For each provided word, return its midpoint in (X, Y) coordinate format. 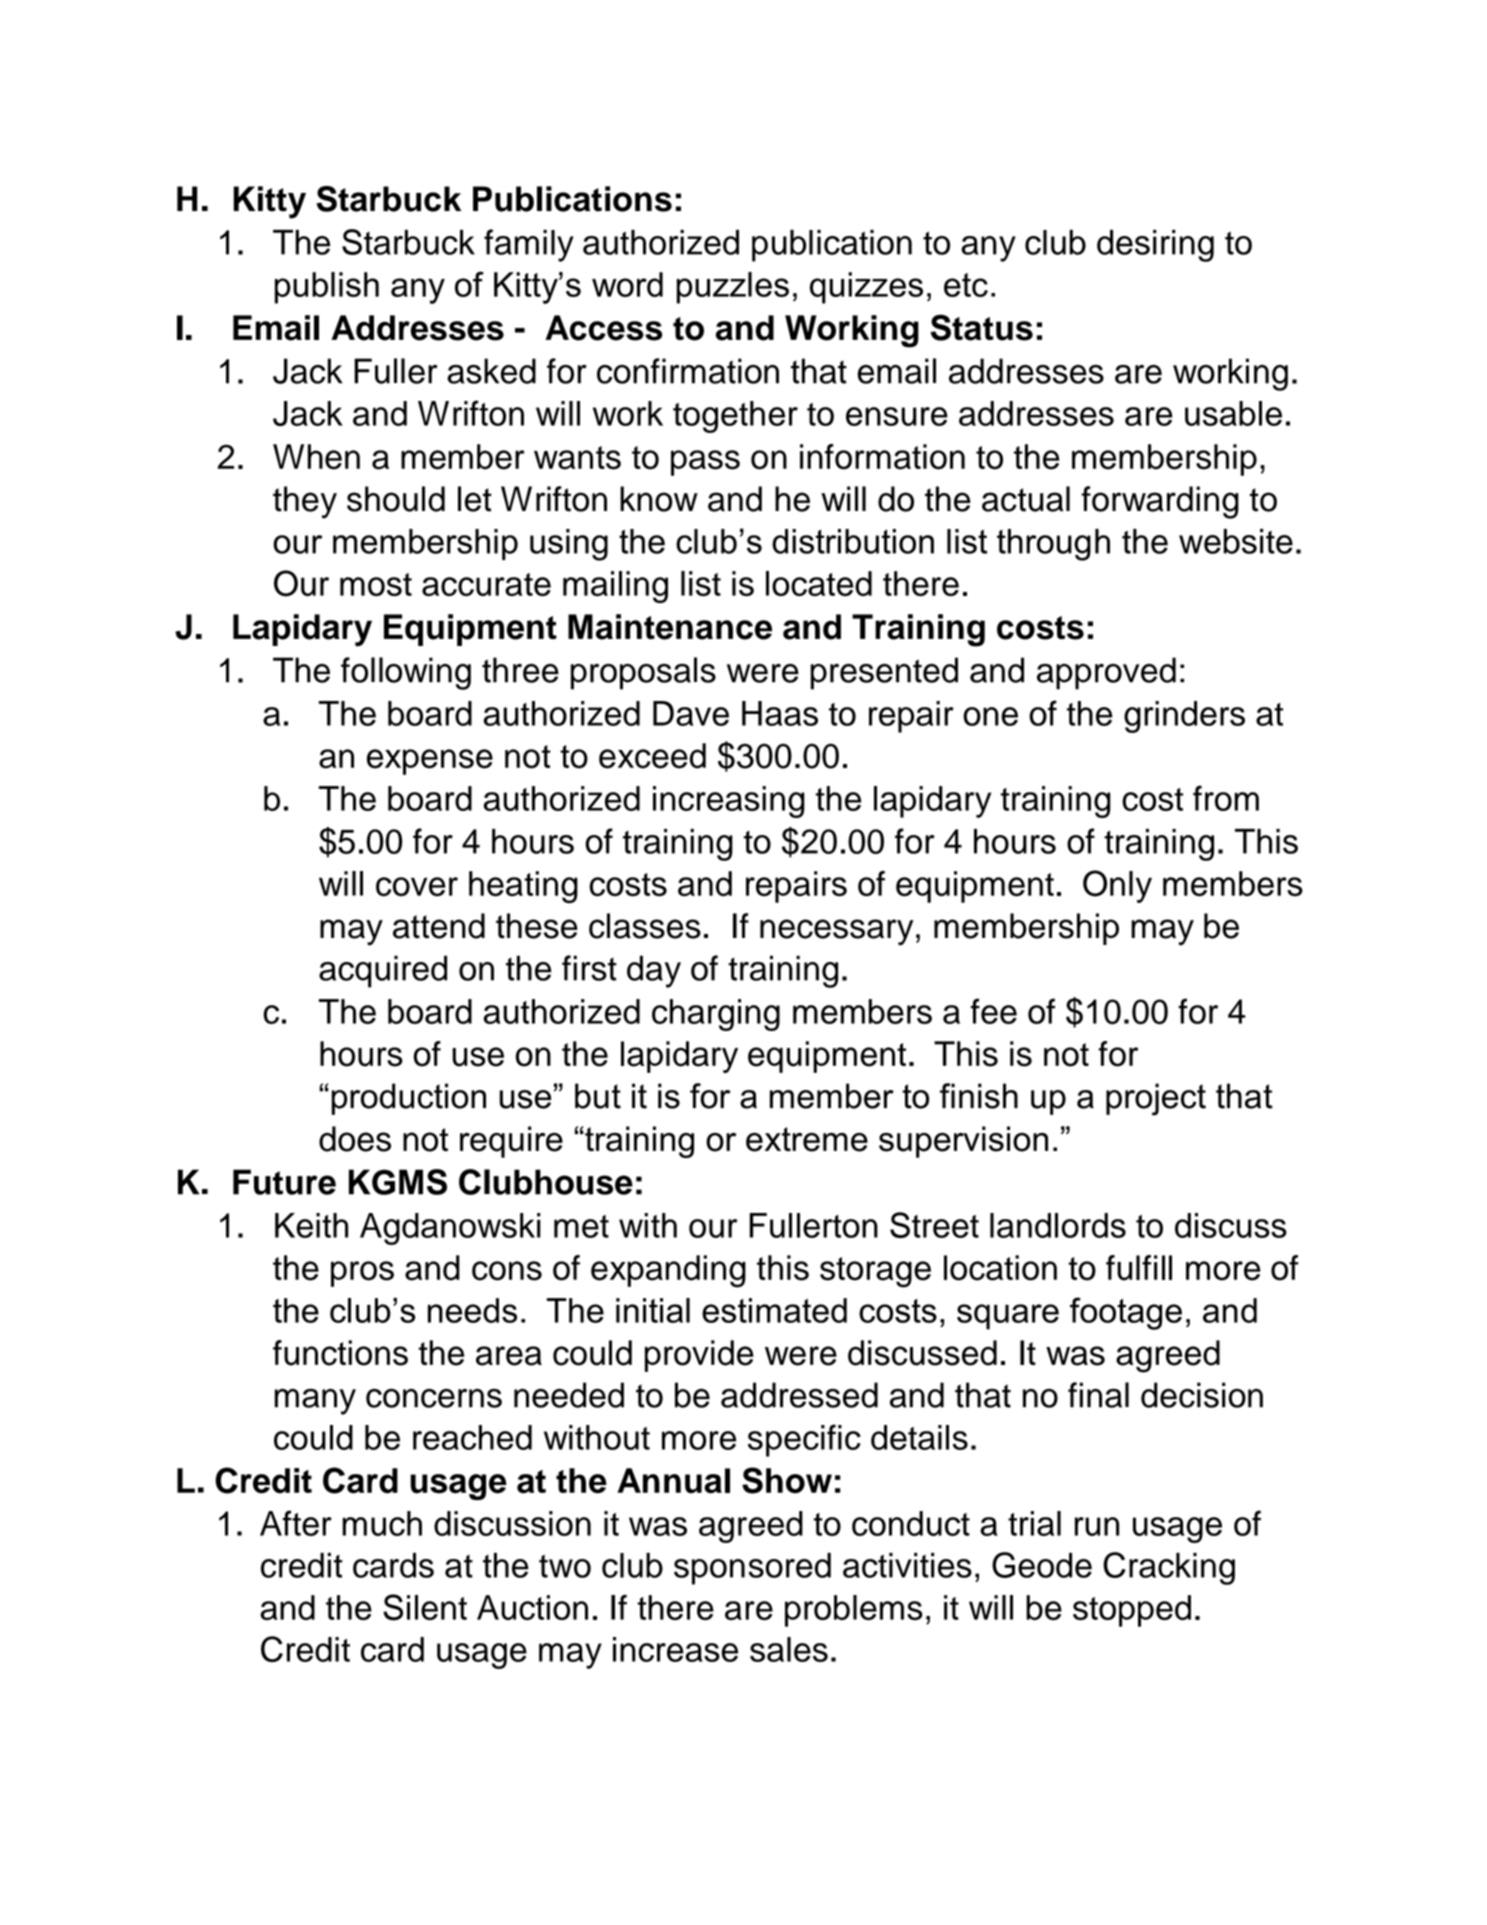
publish (327, 288)
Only (1117, 886)
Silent (425, 1607)
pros (362, 1274)
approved (1106, 673)
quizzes (866, 288)
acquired (383, 971)
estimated (774, 1310)
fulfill (1139, 1268)
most (376, 584)
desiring (1155, 245)
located (819, 583)
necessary (836, 932)
